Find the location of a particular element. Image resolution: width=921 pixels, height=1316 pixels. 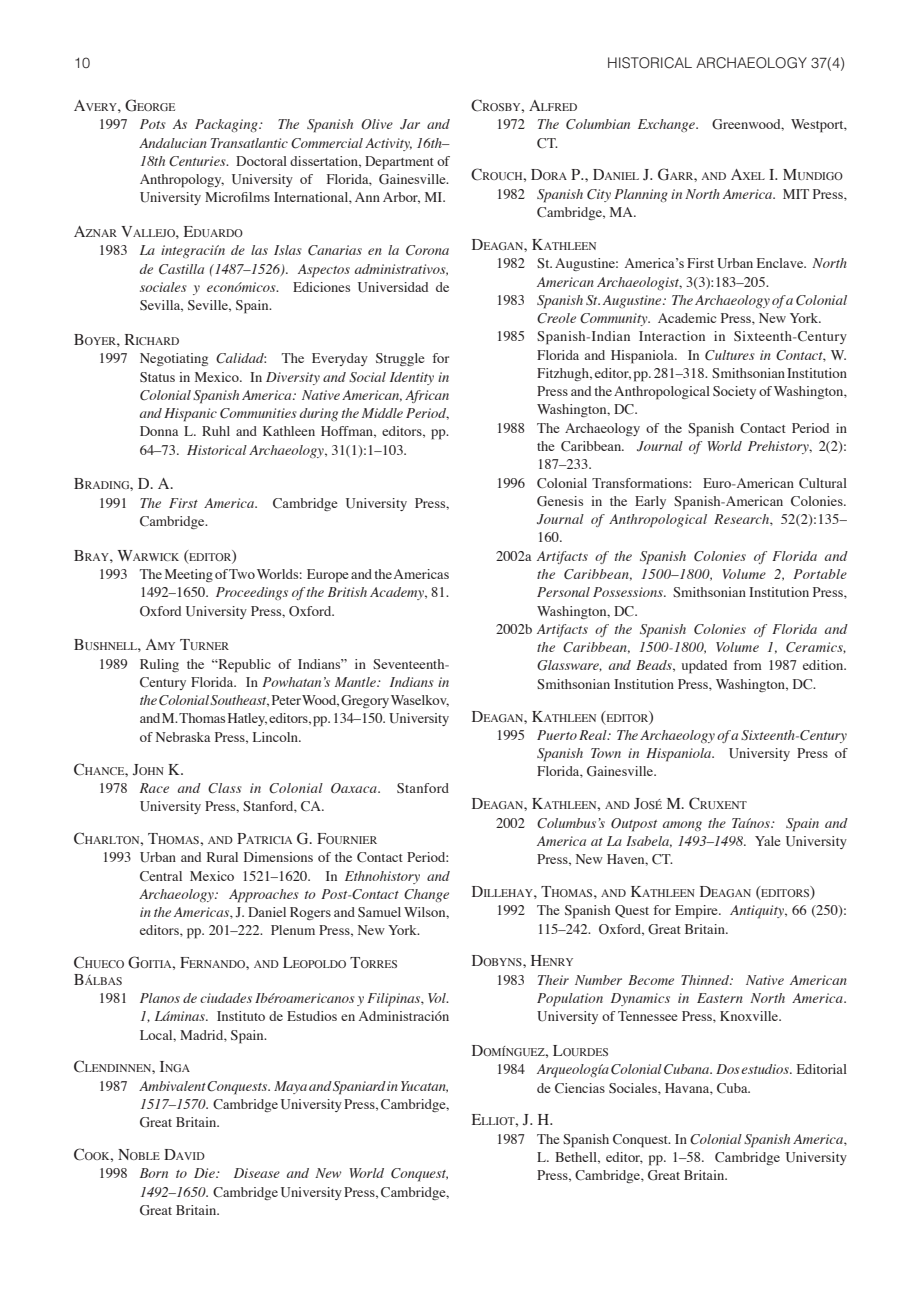

Class is located at coordinates (225, 788).
